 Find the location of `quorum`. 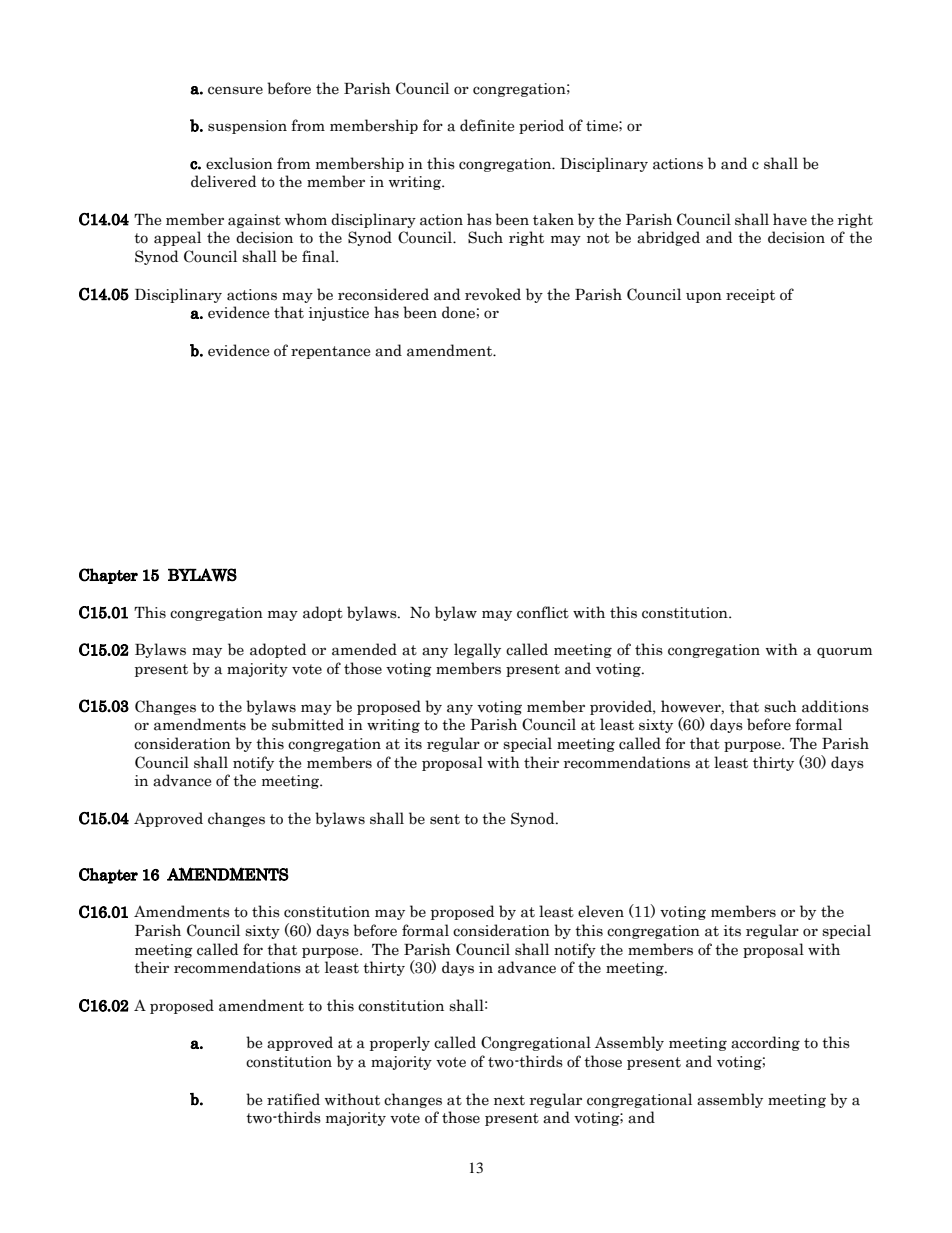

quorum is located at coordinates (844, 652).
